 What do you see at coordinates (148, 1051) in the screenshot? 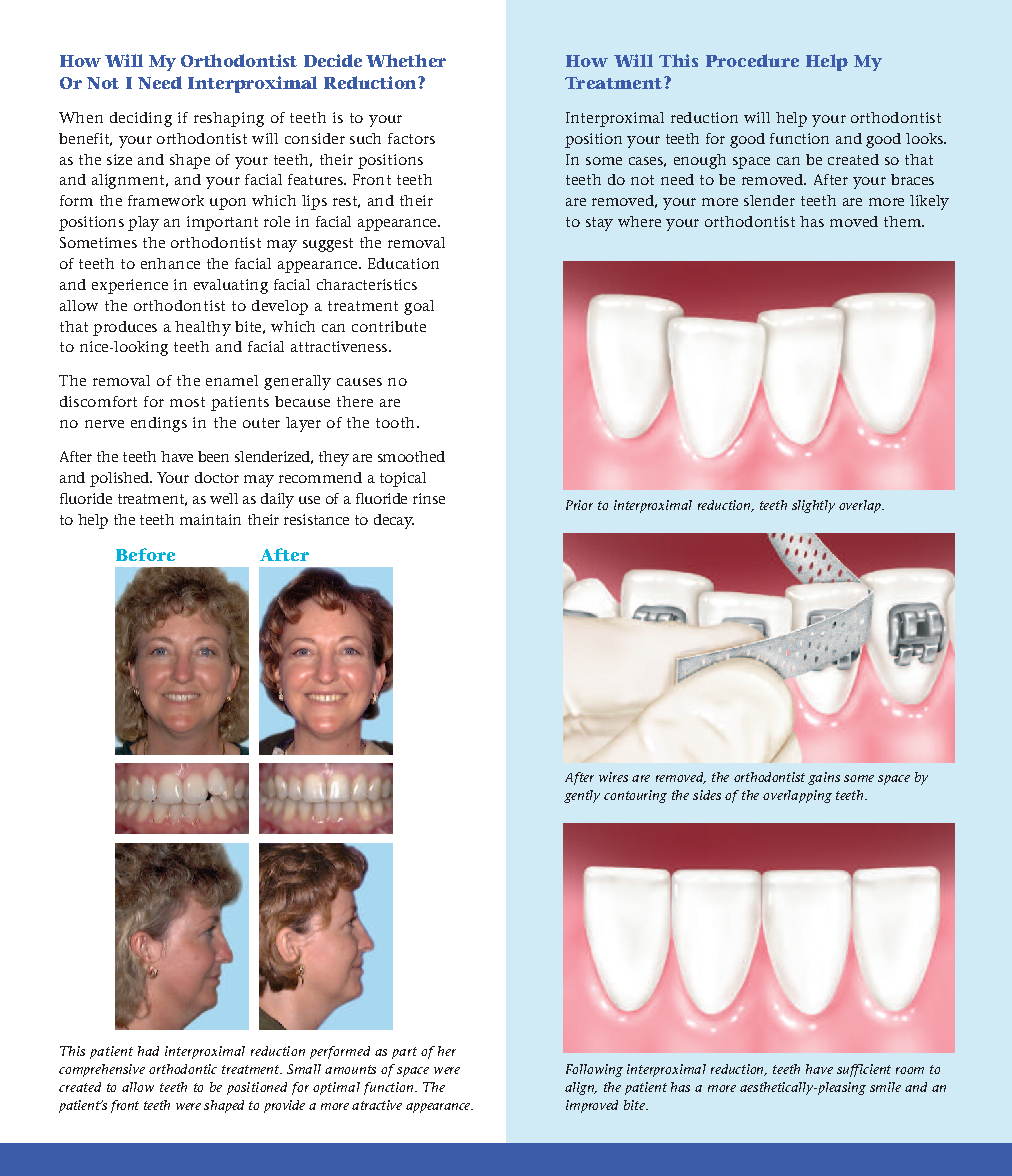
I see `had` at bounding box center [148, 1051].
